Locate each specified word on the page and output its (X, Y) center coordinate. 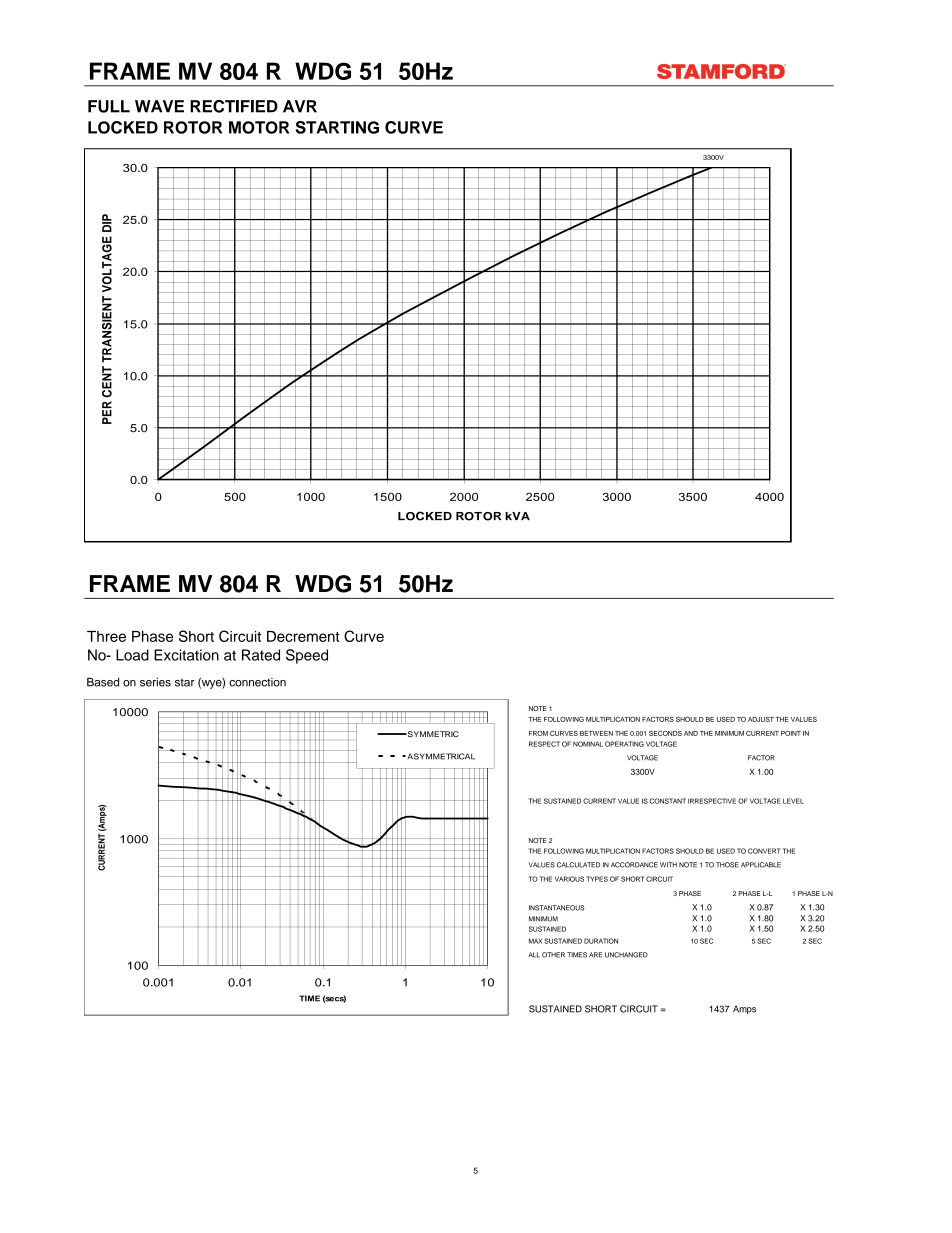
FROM (538, 733)
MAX (535, 941)
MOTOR (259, 127)
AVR (300, 106)
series (155, 682)
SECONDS (665, 733)
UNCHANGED (626, 955)
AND (691, 733)
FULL (109, 106)
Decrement (303, 636)
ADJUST (761, 719)
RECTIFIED (234, 106)
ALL (534, 955)
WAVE (159, 106)
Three (106, 636)
